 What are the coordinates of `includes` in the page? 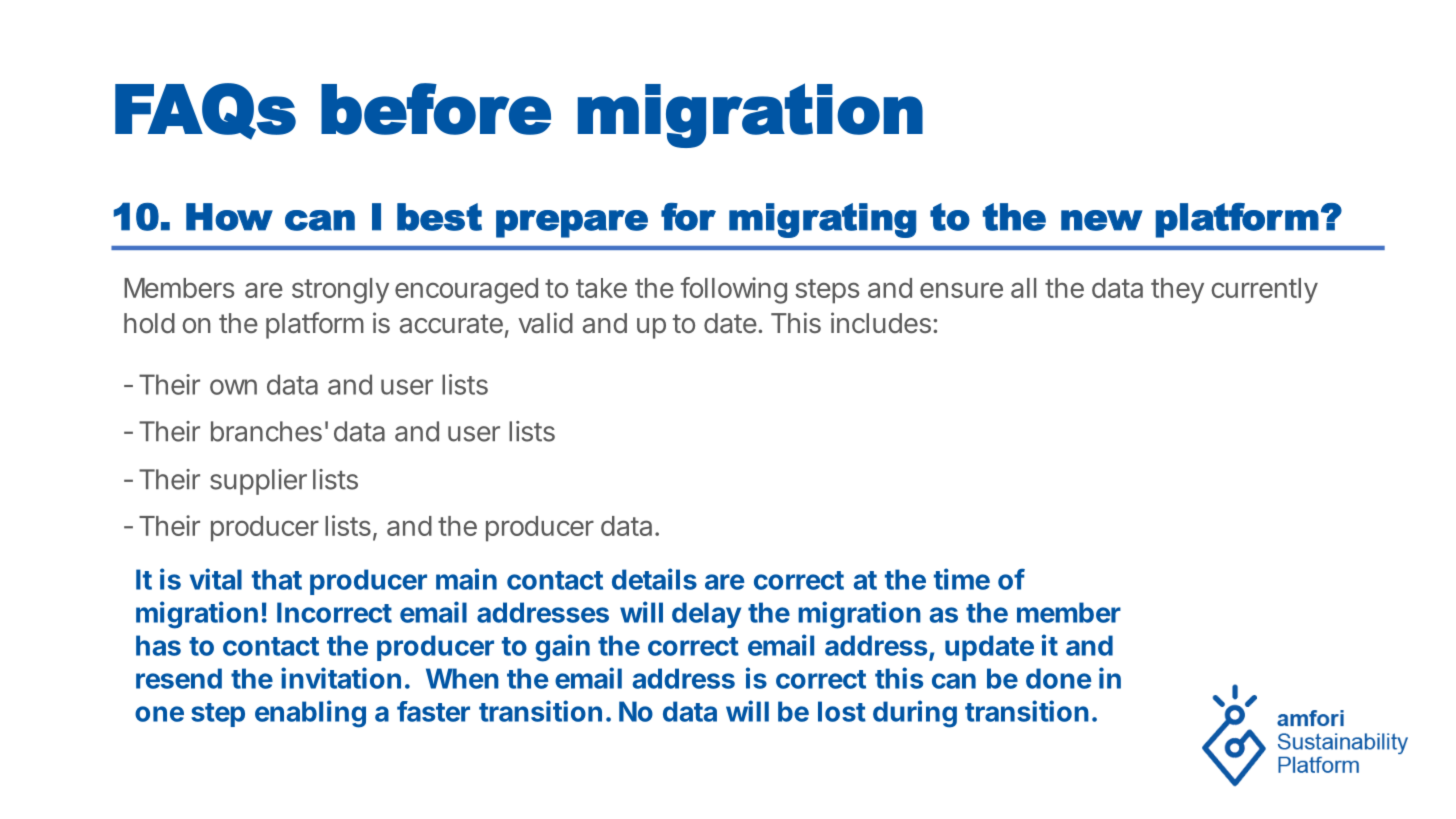 It's located at (881, 323).
